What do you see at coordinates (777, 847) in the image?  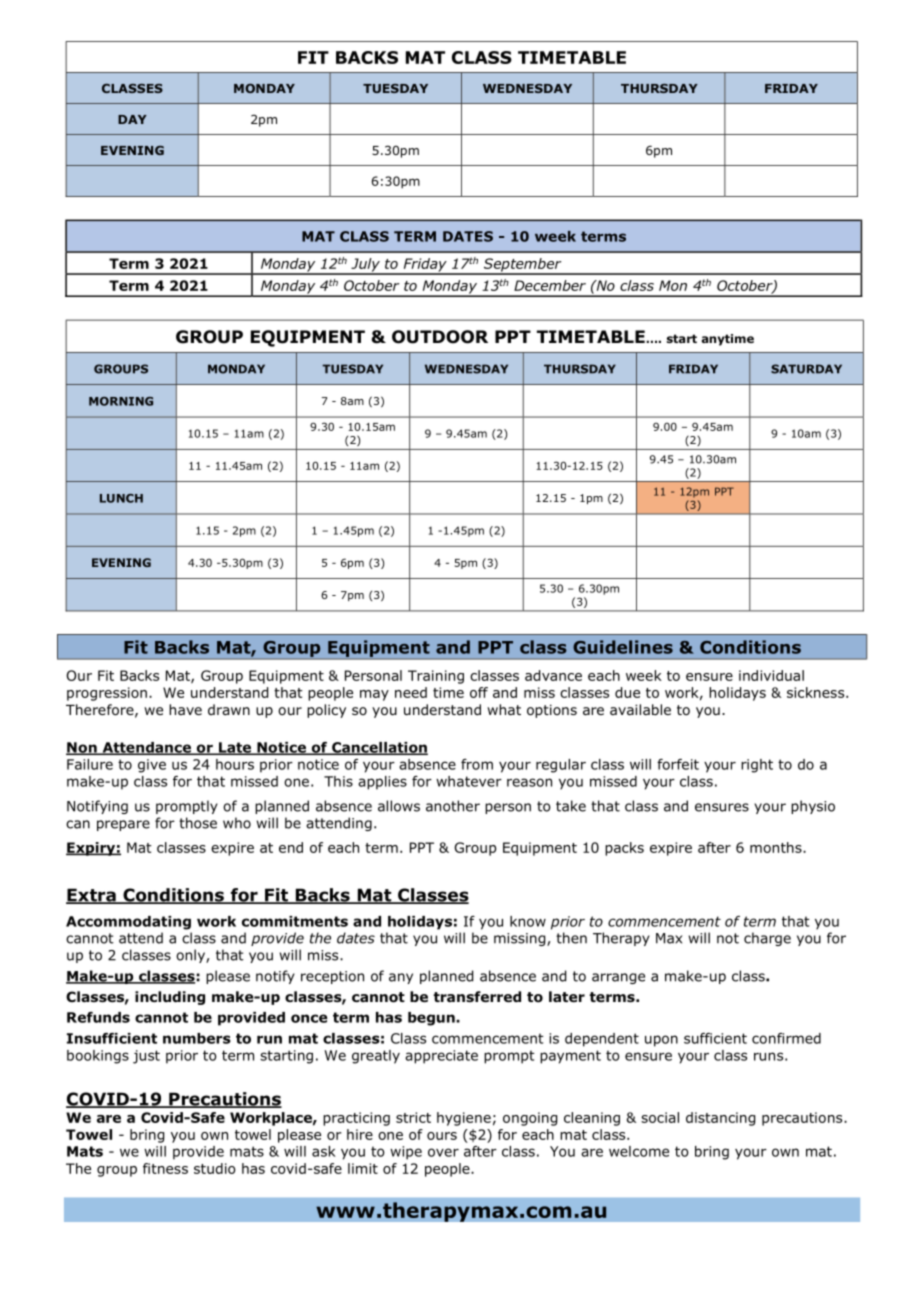 I see `months` at bounding box center [777, 847].
